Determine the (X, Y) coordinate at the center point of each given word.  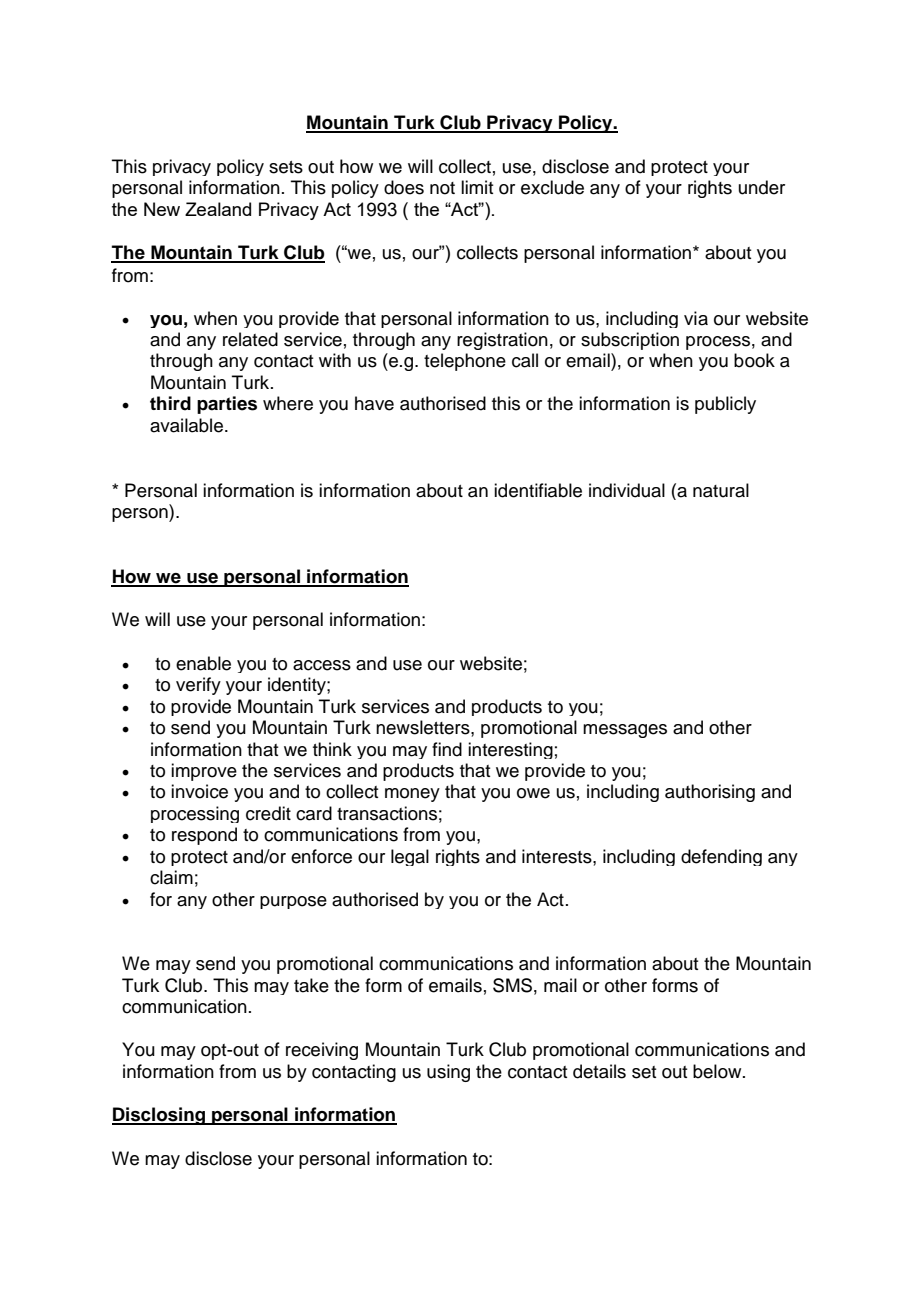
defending (721, 857)
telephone (465, 362)
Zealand (218, 209)
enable (203, 663)
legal (410, 857)
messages (625, 731)
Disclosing (160, 1116)
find (447, 749)
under (762, 187)
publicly (725, 405)
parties (227, 405)
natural (721, 490)
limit (477, 187)
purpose (293, 902)
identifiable (538, 490)
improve (204, 772)
